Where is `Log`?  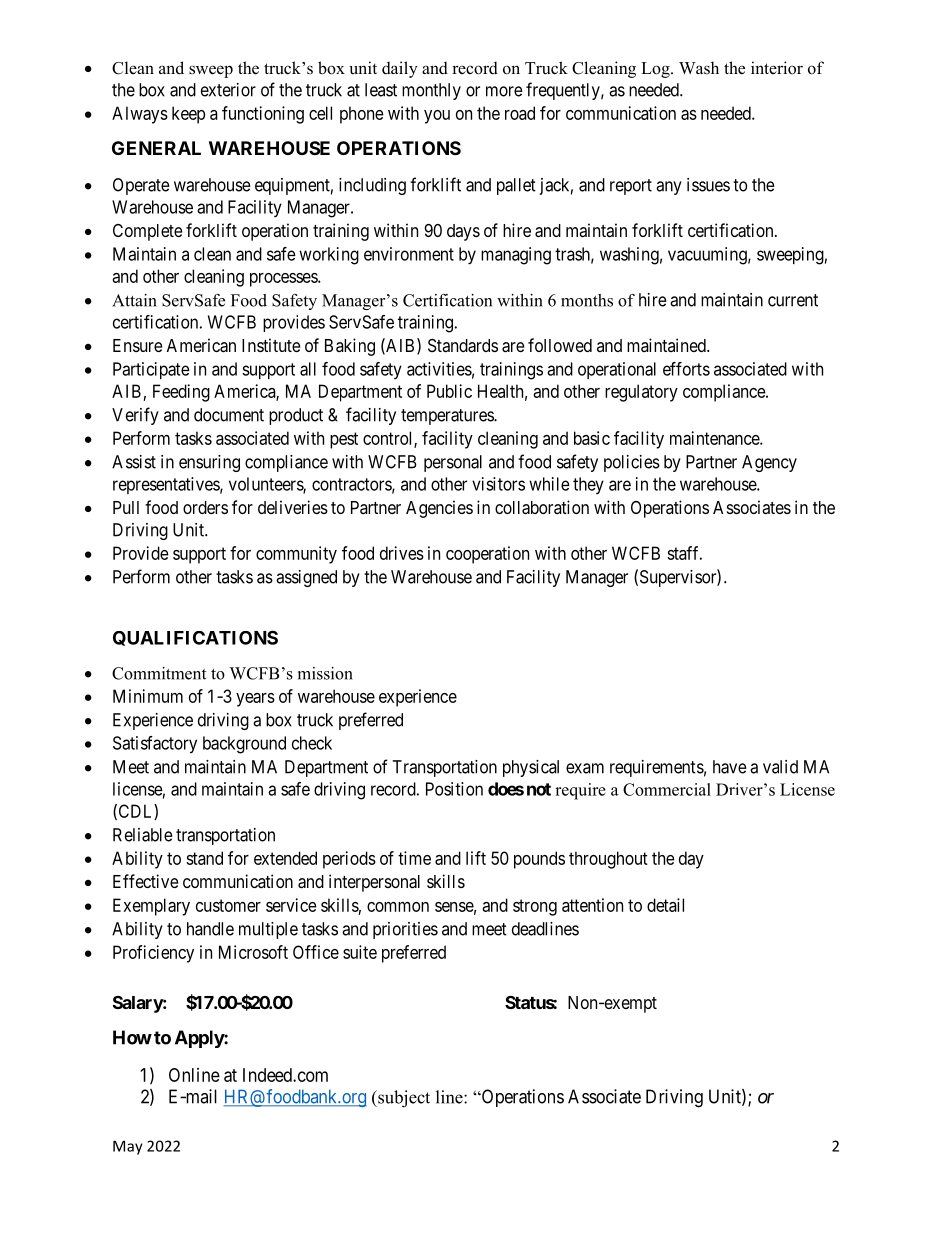
Log is located at coordinates (656, 70).
